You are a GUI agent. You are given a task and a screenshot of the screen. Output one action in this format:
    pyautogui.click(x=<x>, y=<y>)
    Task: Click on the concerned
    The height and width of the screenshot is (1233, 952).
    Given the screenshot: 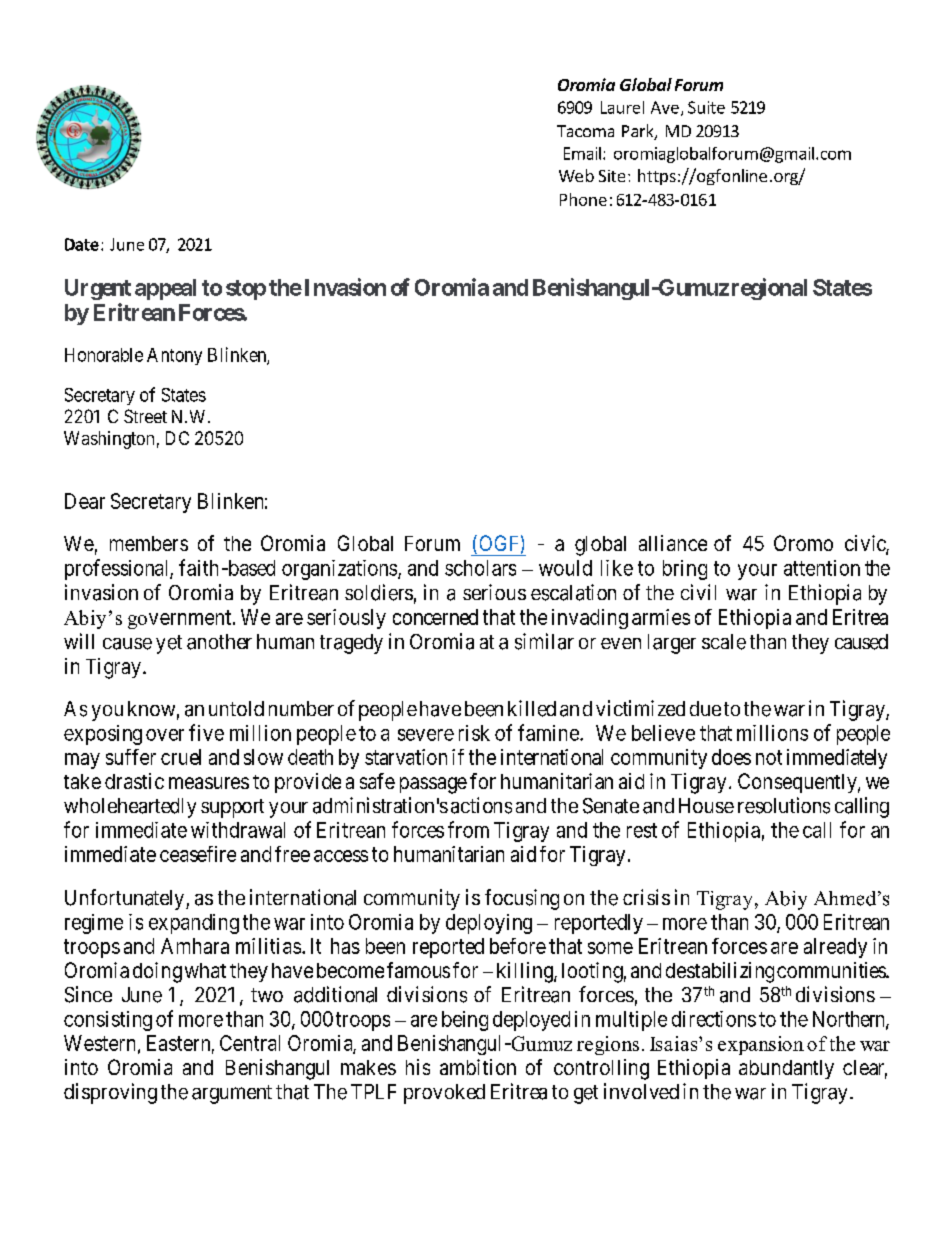 What is the action you would take?
    pyautogui.click(x=435, y=617)
